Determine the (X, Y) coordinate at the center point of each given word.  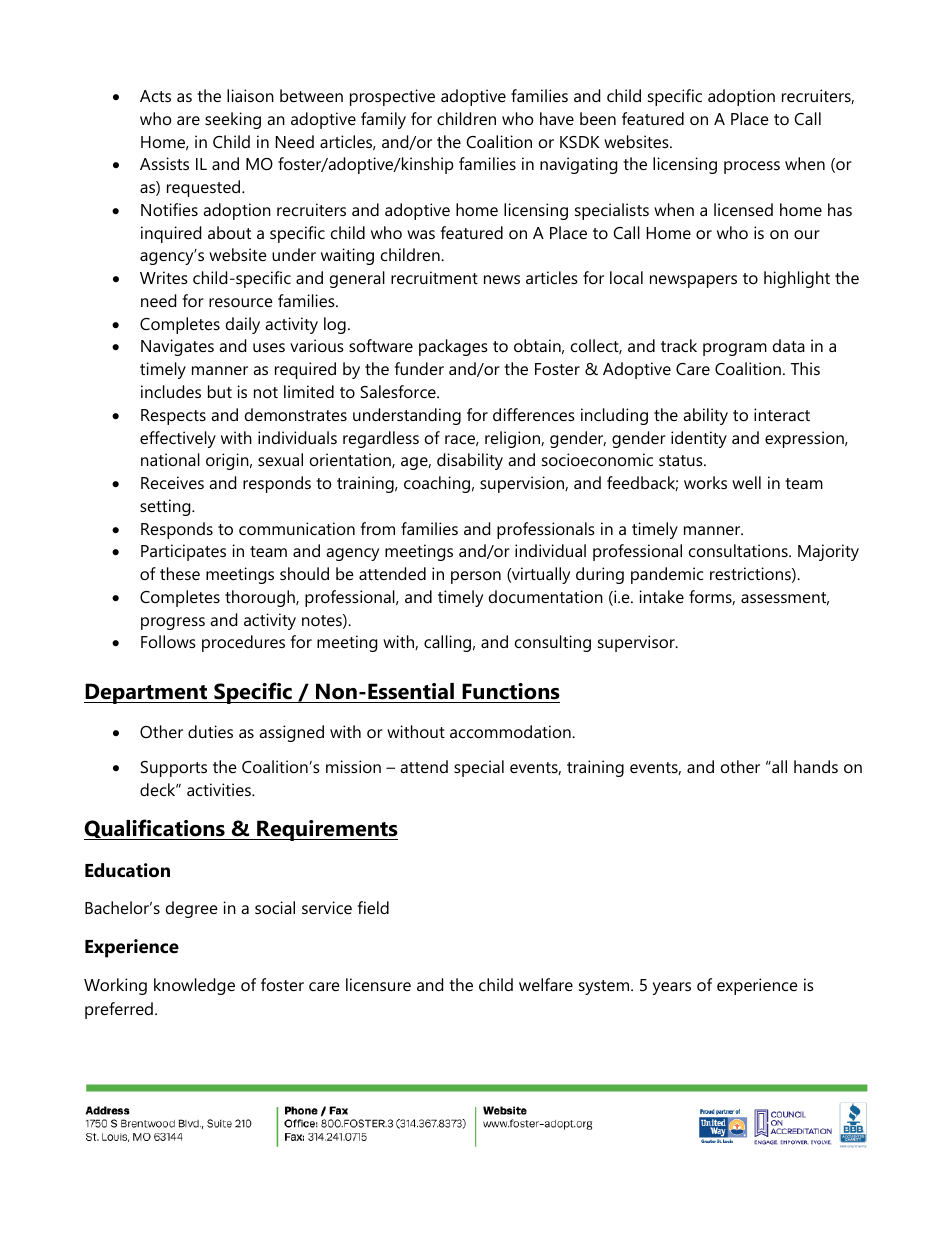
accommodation (511, 731)
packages (453, 347)
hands (816, 766)
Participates (183, 552)
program (735, 349)
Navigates (177, 347)
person (476, 577)
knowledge (194, 986)
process (752, 167)
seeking (233, 120)
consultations (739, 550)
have (557, 118)
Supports (173, 769)
